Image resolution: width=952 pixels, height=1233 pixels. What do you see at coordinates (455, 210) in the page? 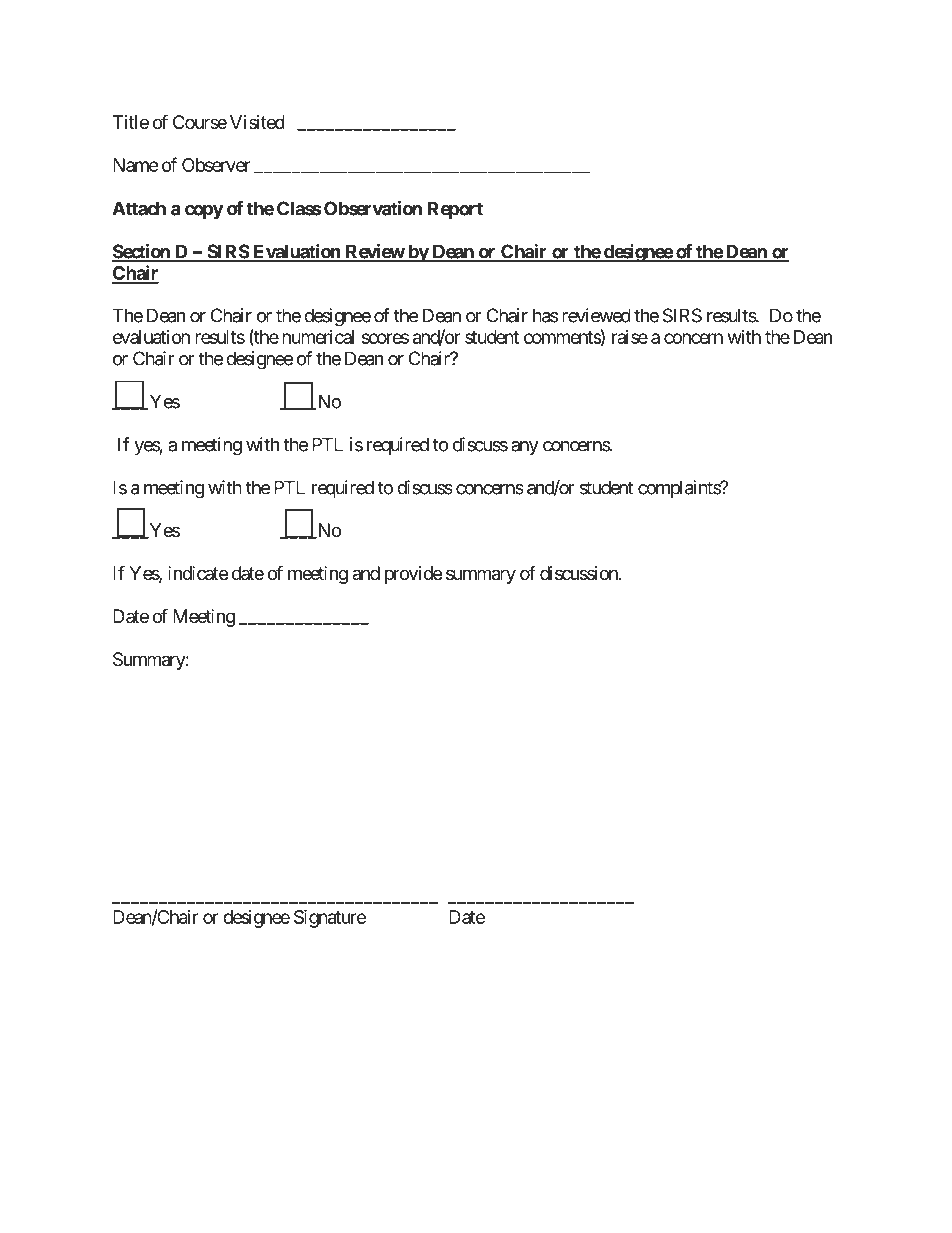
I see `Report` at bounding box center [455, 210].
